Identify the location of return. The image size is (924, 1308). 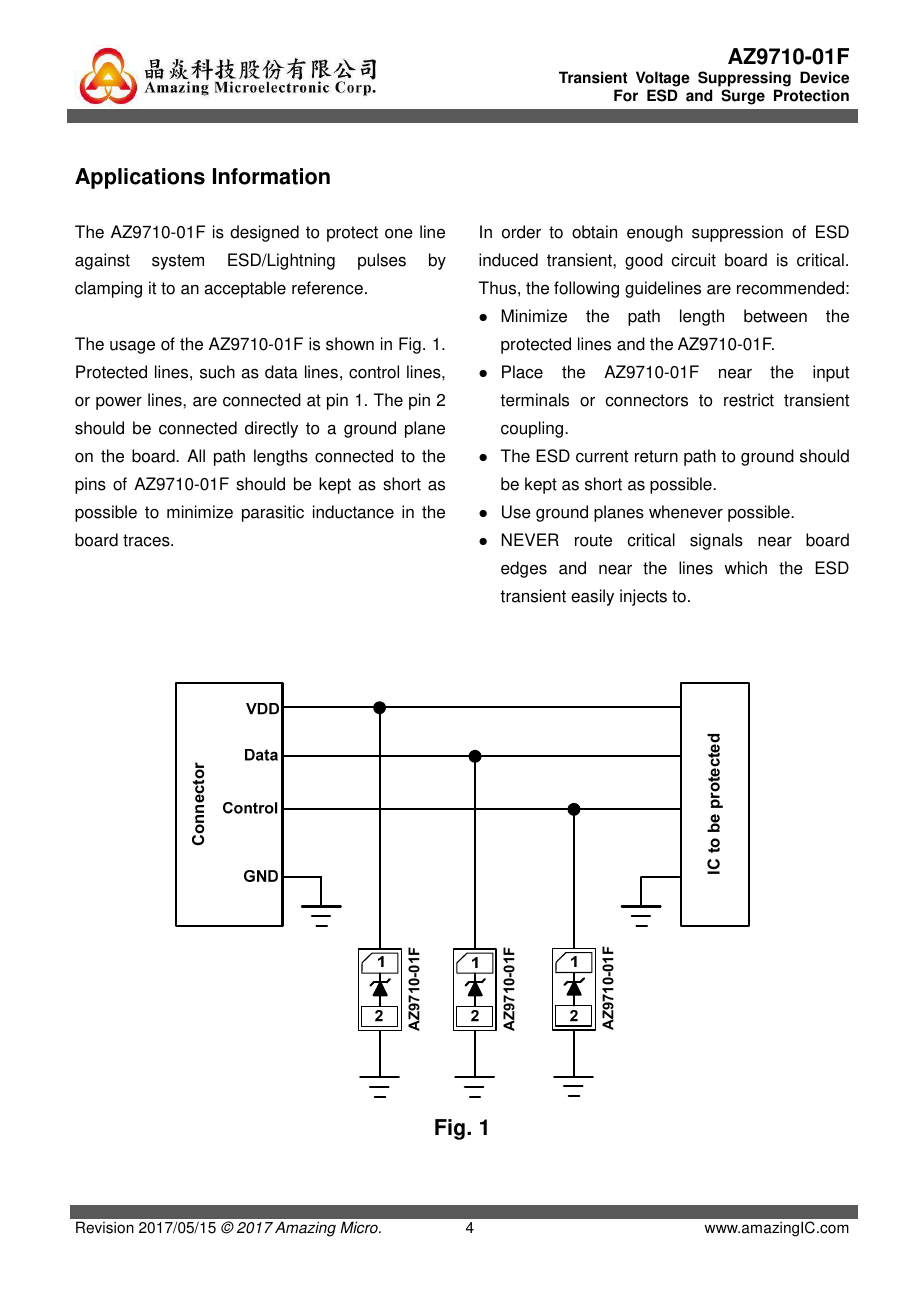
(656, 456).
